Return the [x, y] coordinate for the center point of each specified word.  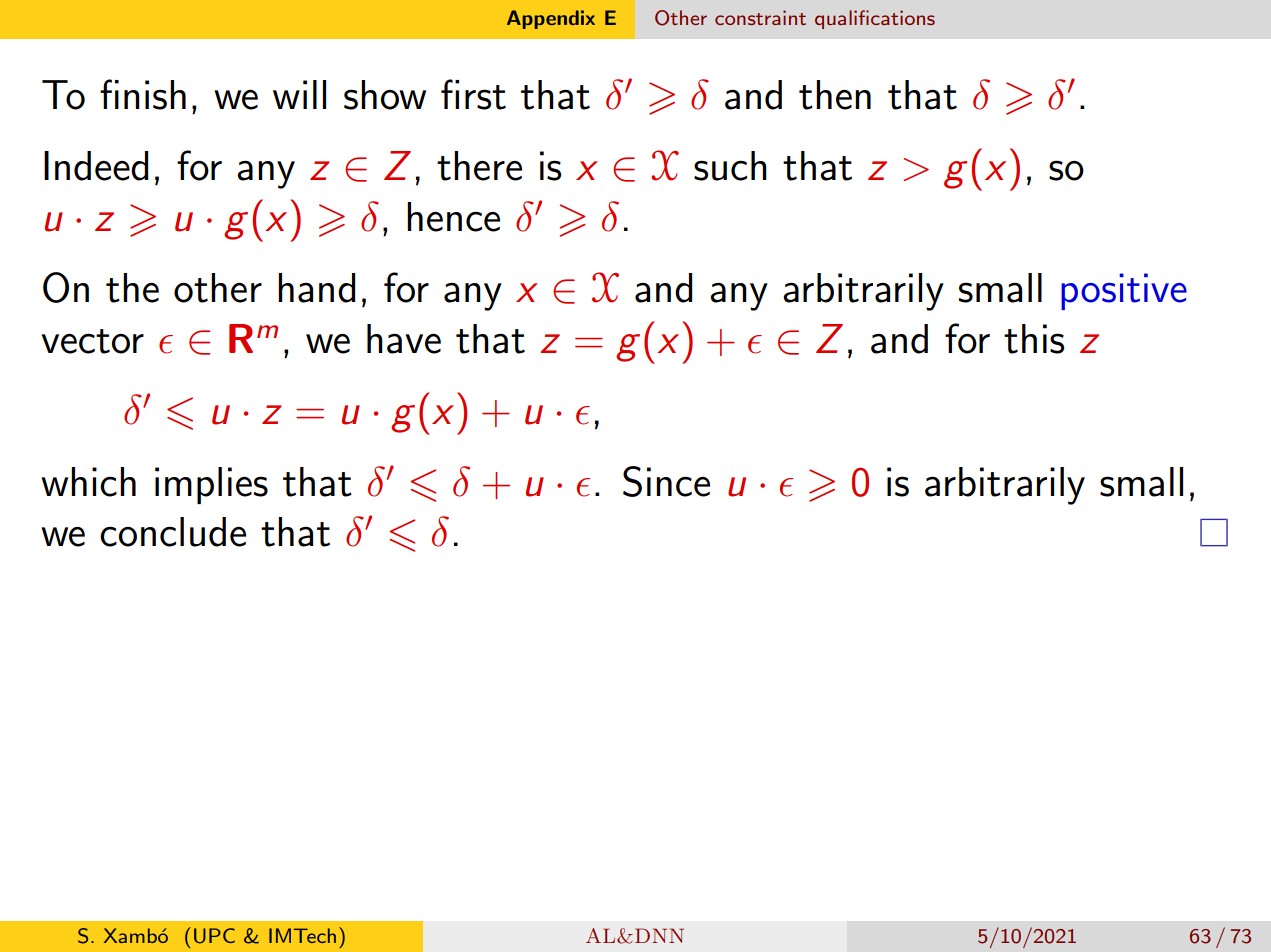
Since [666, 481]
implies [211, 485]
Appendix [551, 19]
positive [1124, 291]
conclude [173, 532]
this [1034, 339]
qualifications [875, 19]
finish [143, 94]
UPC [214, 936]
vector [92, 341]
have [404, 339]
